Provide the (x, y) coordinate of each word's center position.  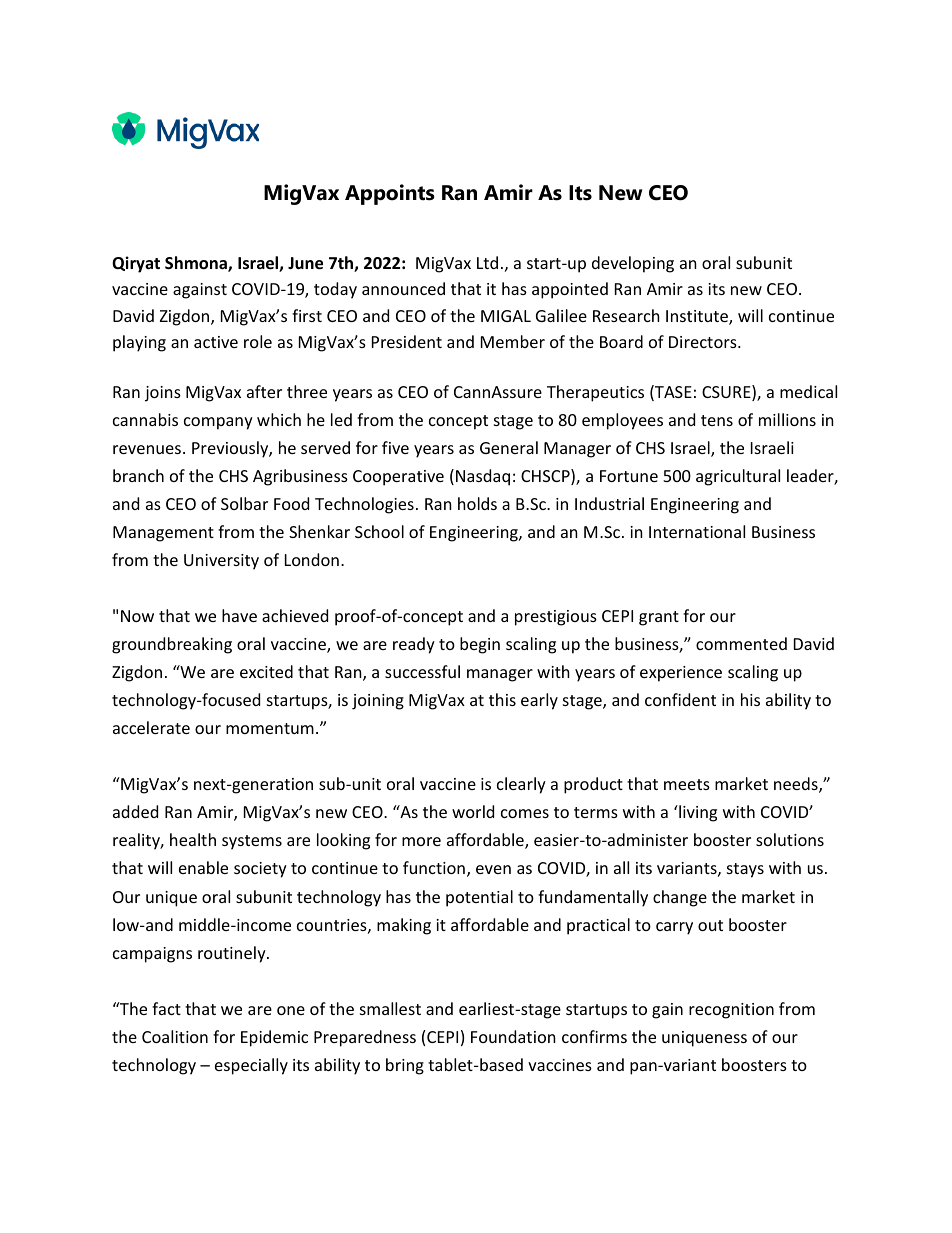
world (473, 811)
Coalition (175, 1036)
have (239, 615)
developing (633, 264)
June (305, 263)
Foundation (513, 1036)
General (509, 447)
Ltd (487, 262)
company (218, 423)
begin (480, 645)
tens (717, 420)
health (193, 839)
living (697, 813)
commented (741, 643)
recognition (731, 1011)
